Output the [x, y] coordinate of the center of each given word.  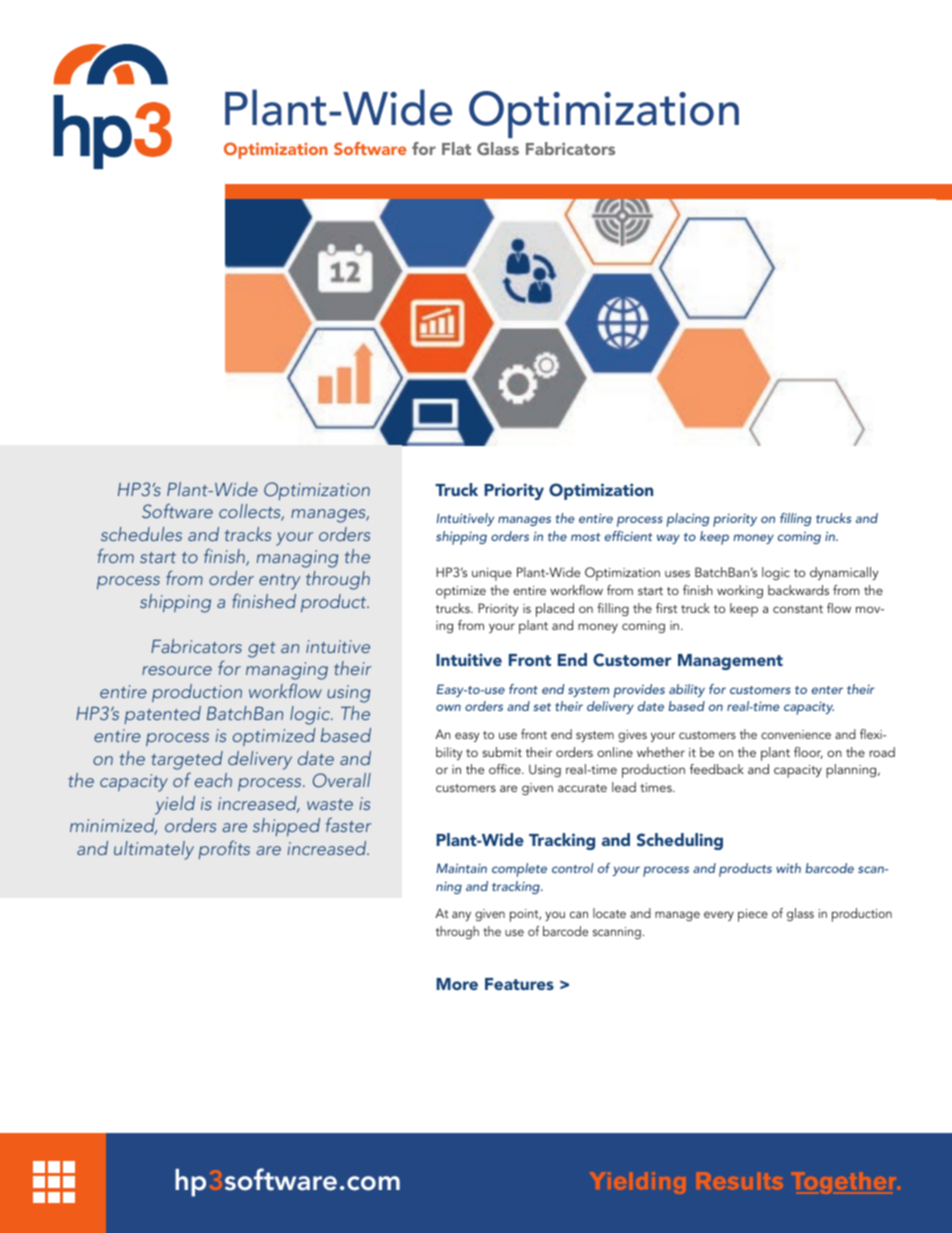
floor [808, 753]
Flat [456, 148]
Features [519, 984]
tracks [248, 534]
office [506, 769]
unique [492, 574]
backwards [798, 590]
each [213, 780]
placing [688, 520]
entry [279, 582]
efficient [628, 536]
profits [224, 849]
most [585, 537]
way [668, 539]
